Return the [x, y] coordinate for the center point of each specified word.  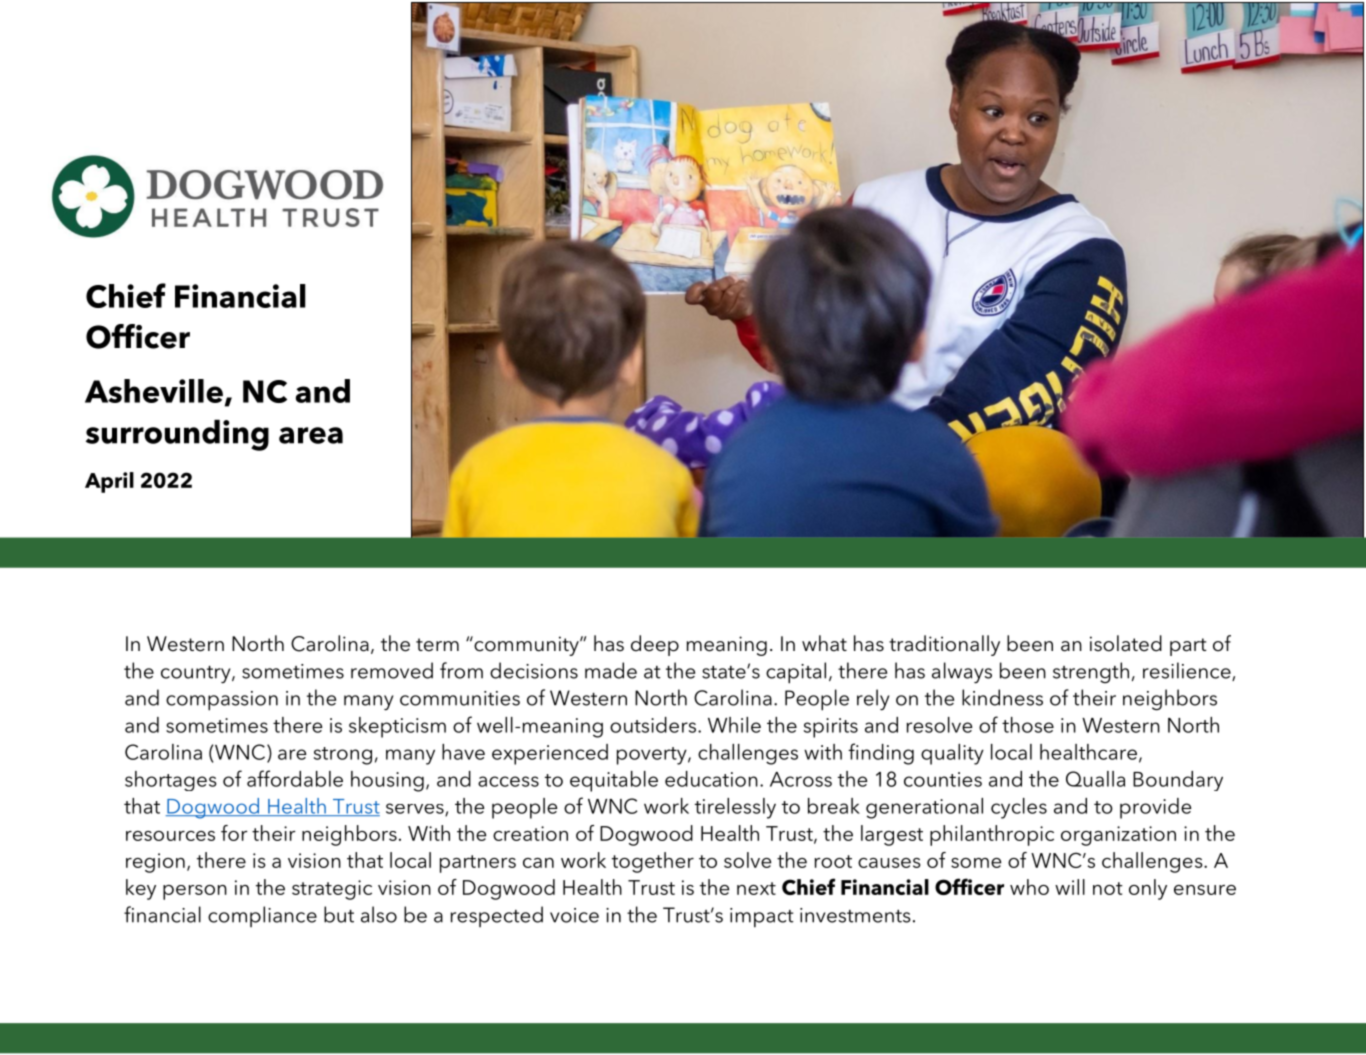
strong [343, 756]
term [437, 645]
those [1028, 725]
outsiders [654, 725]
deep [655, 645]
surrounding [177, 435]
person [195, 892]
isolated [1126, 643]
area [311, 435]
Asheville [154, 391]
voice [574, 915]
